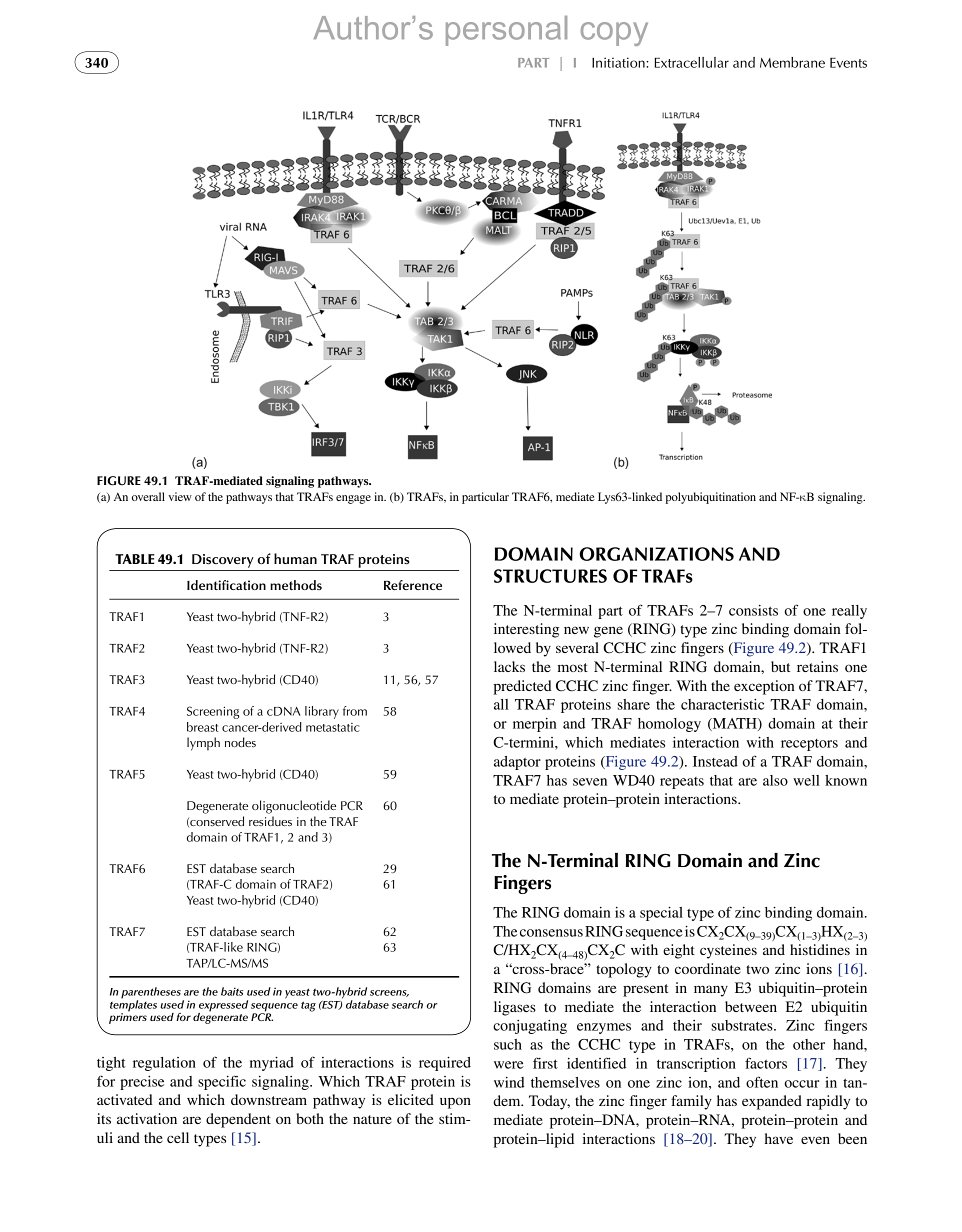 The width and height of the screenshot is (962, 1232). I want to click on also, so click(775, 780).
